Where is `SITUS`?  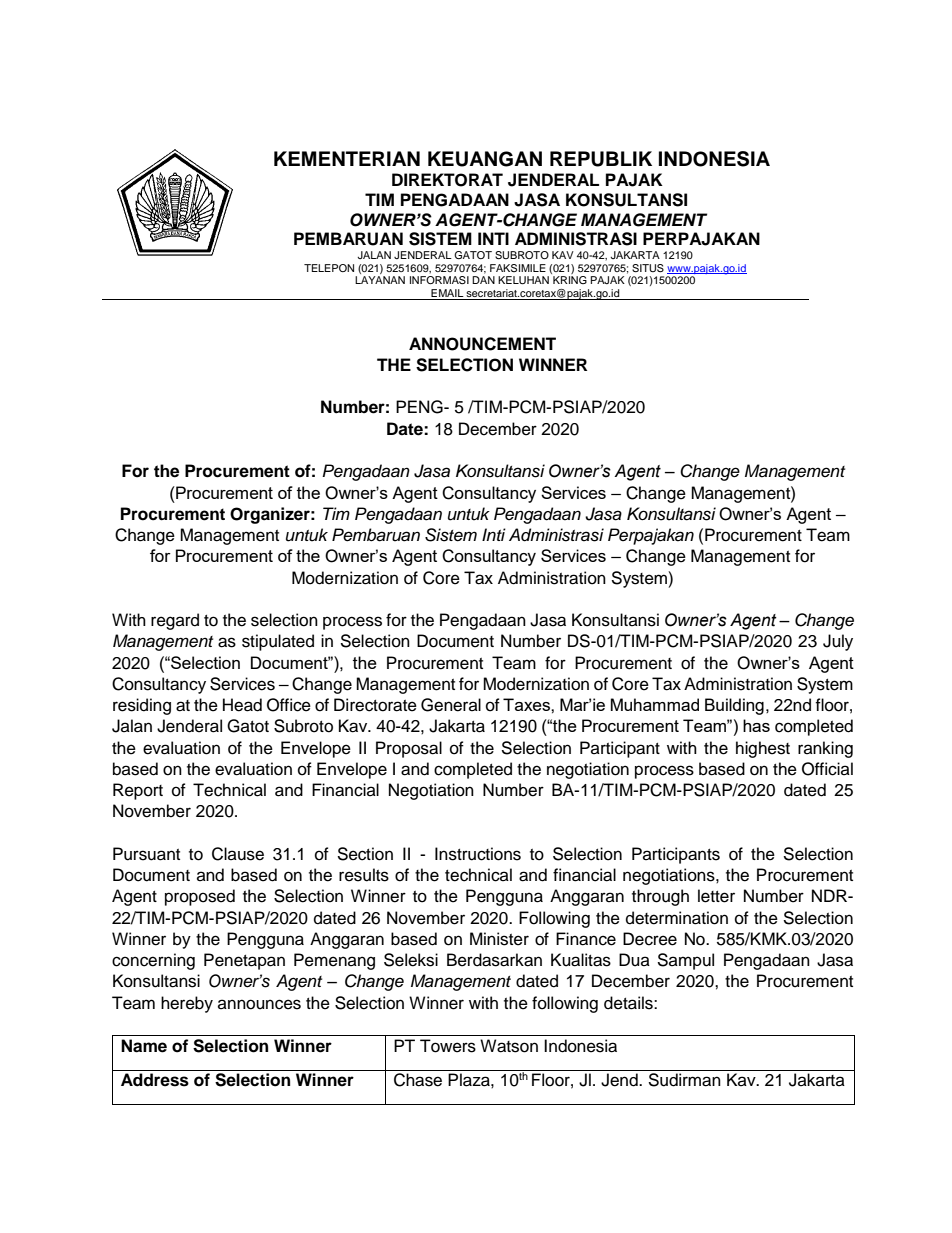
SITUS is located at coordinates (648, 268).
